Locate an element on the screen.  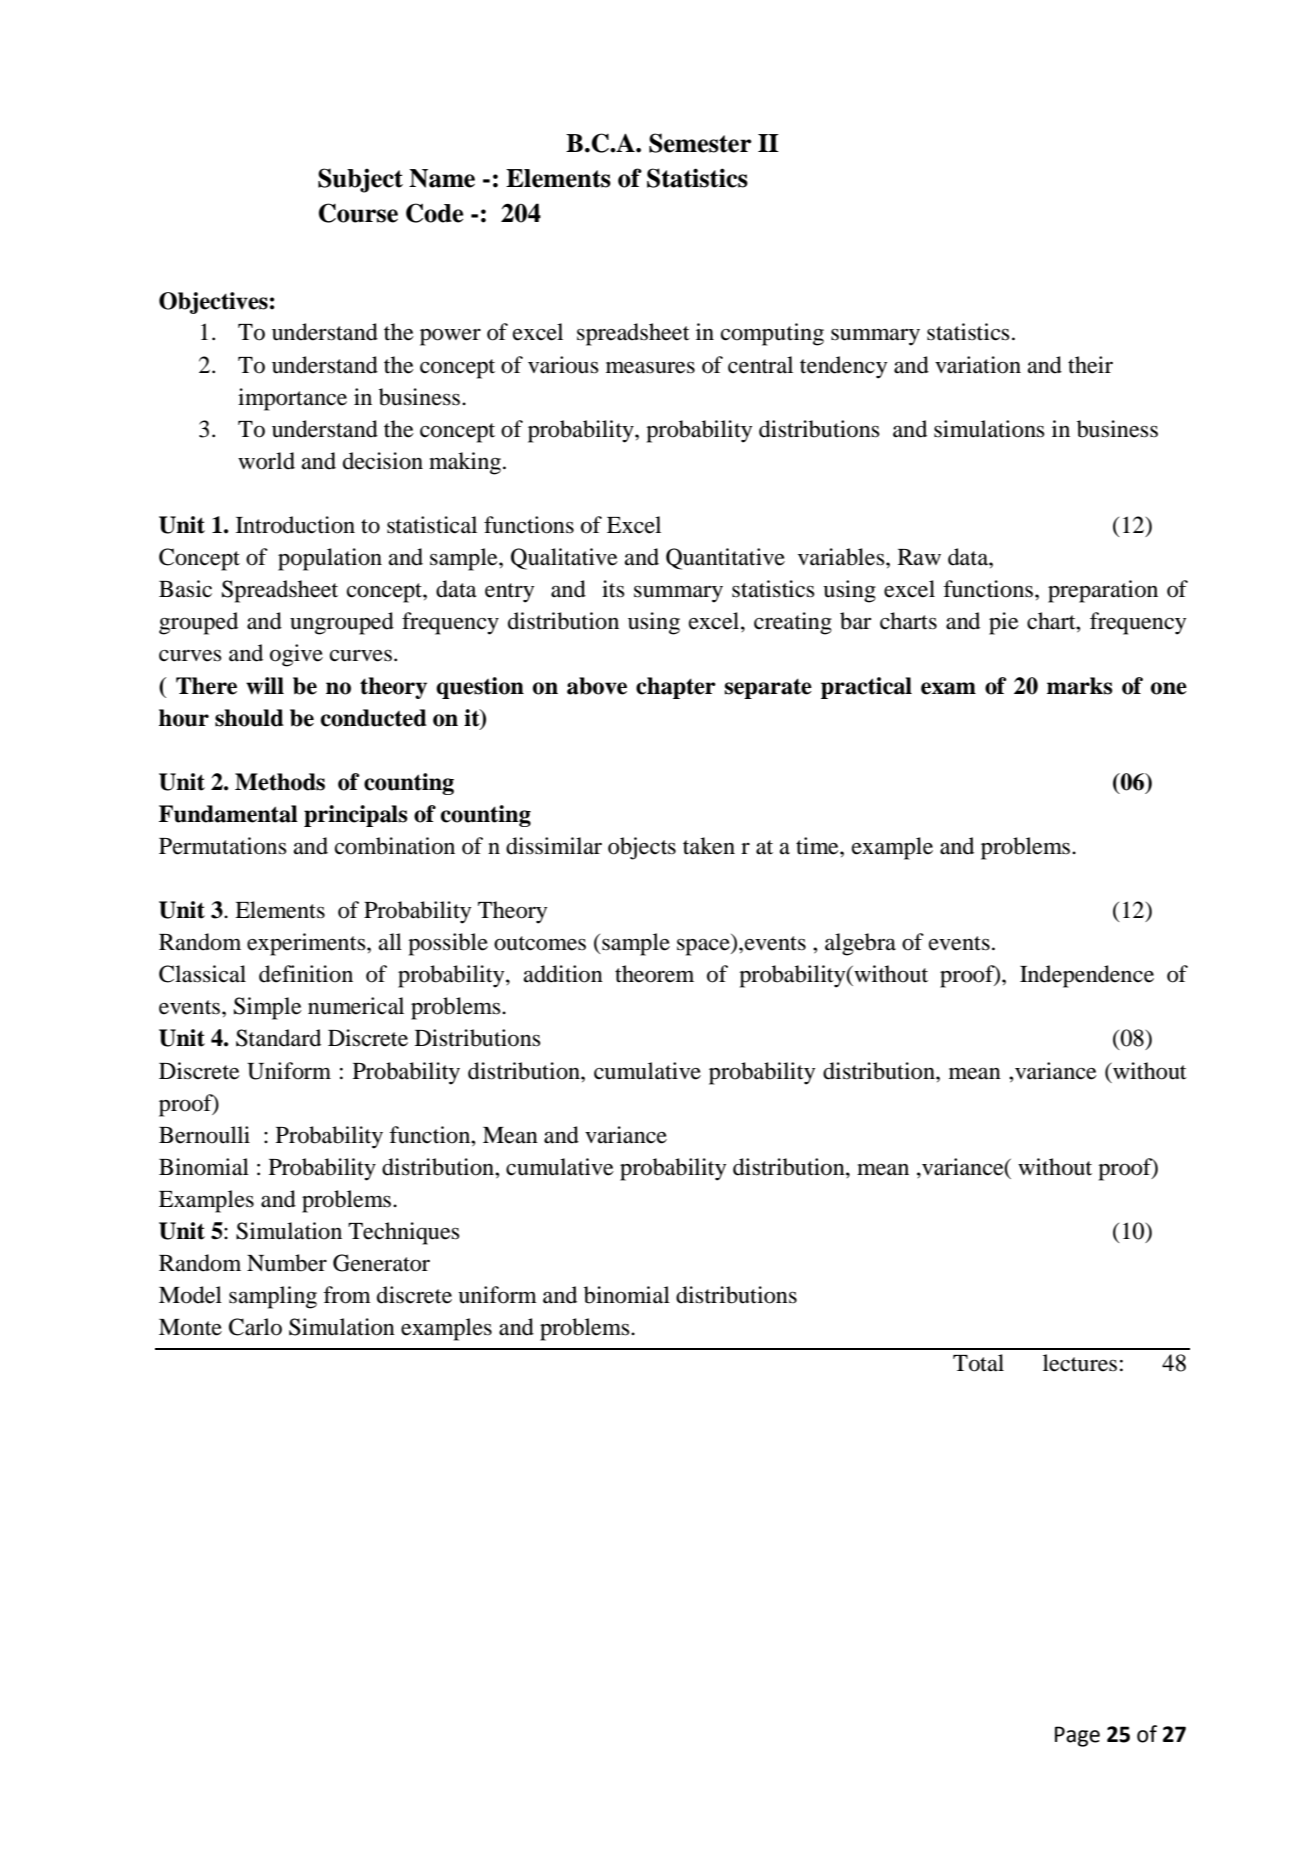
Quantitative is located at coordinates (725, 559).
